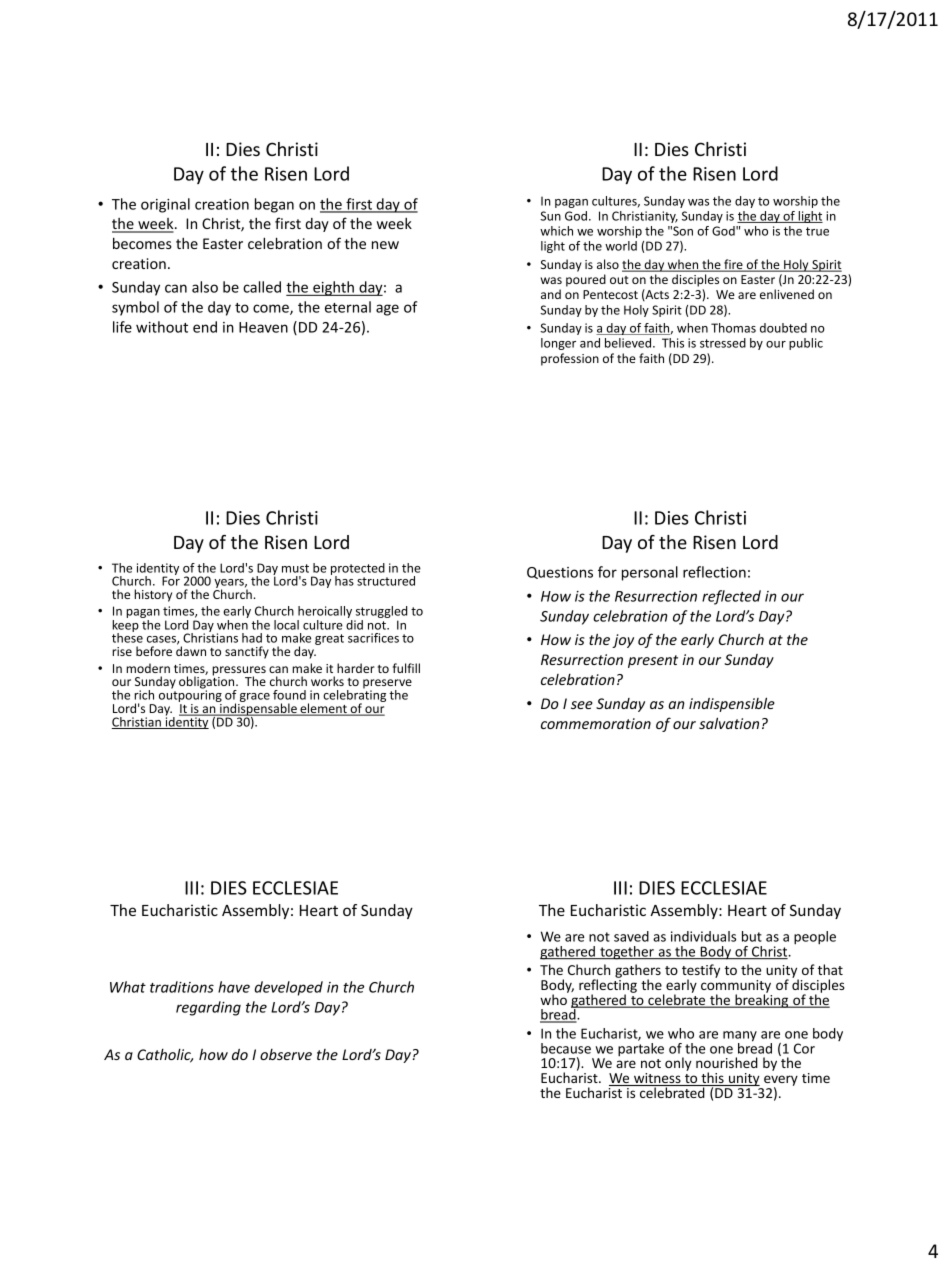 Image resolution: width=952 pixels, height=1270 pixels. What do you see at coordinates (556, 231) in the screenshot?
I see `which` at bounding box center [556, 231].
